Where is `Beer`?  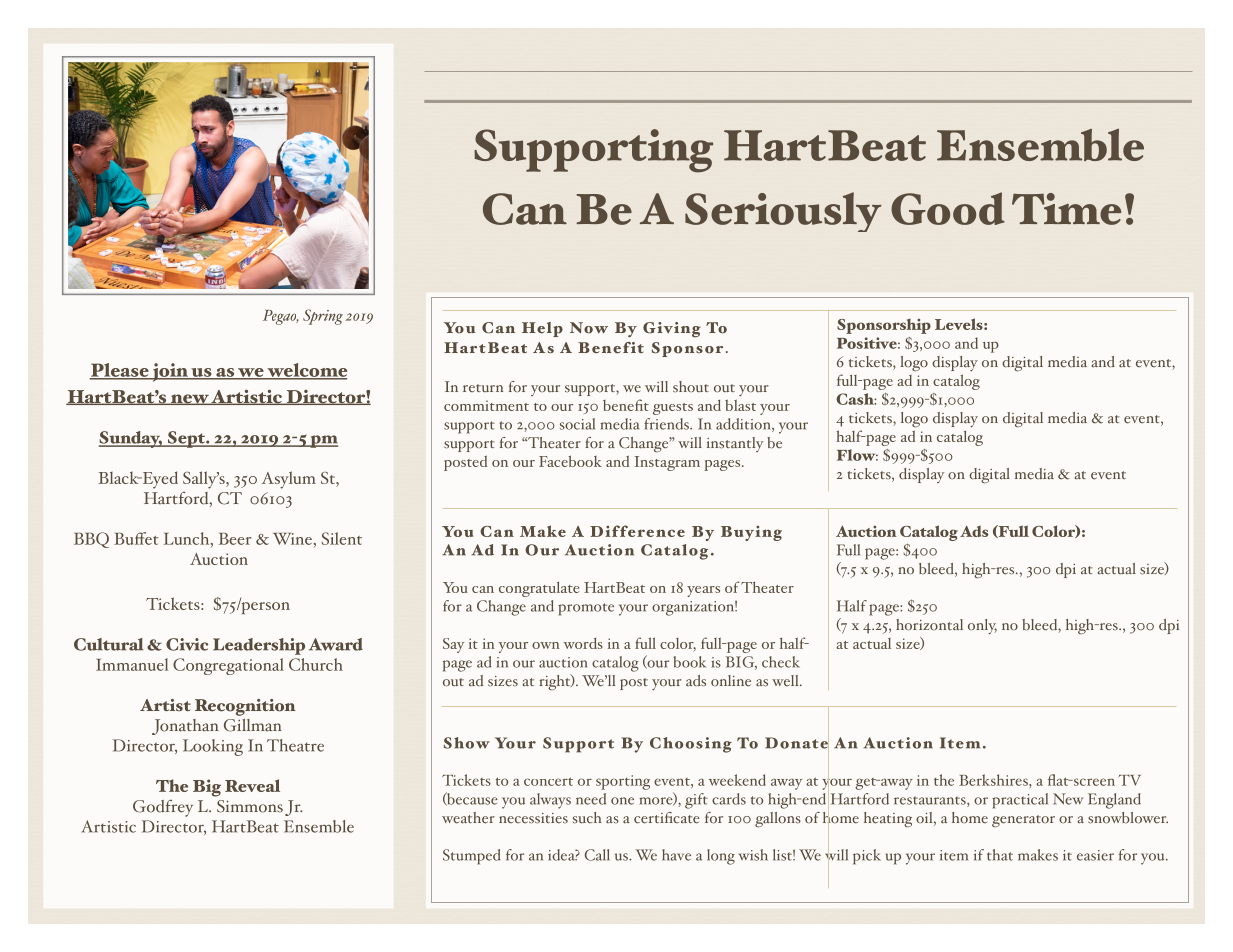 Beer is located at coordinates (235, 538).
